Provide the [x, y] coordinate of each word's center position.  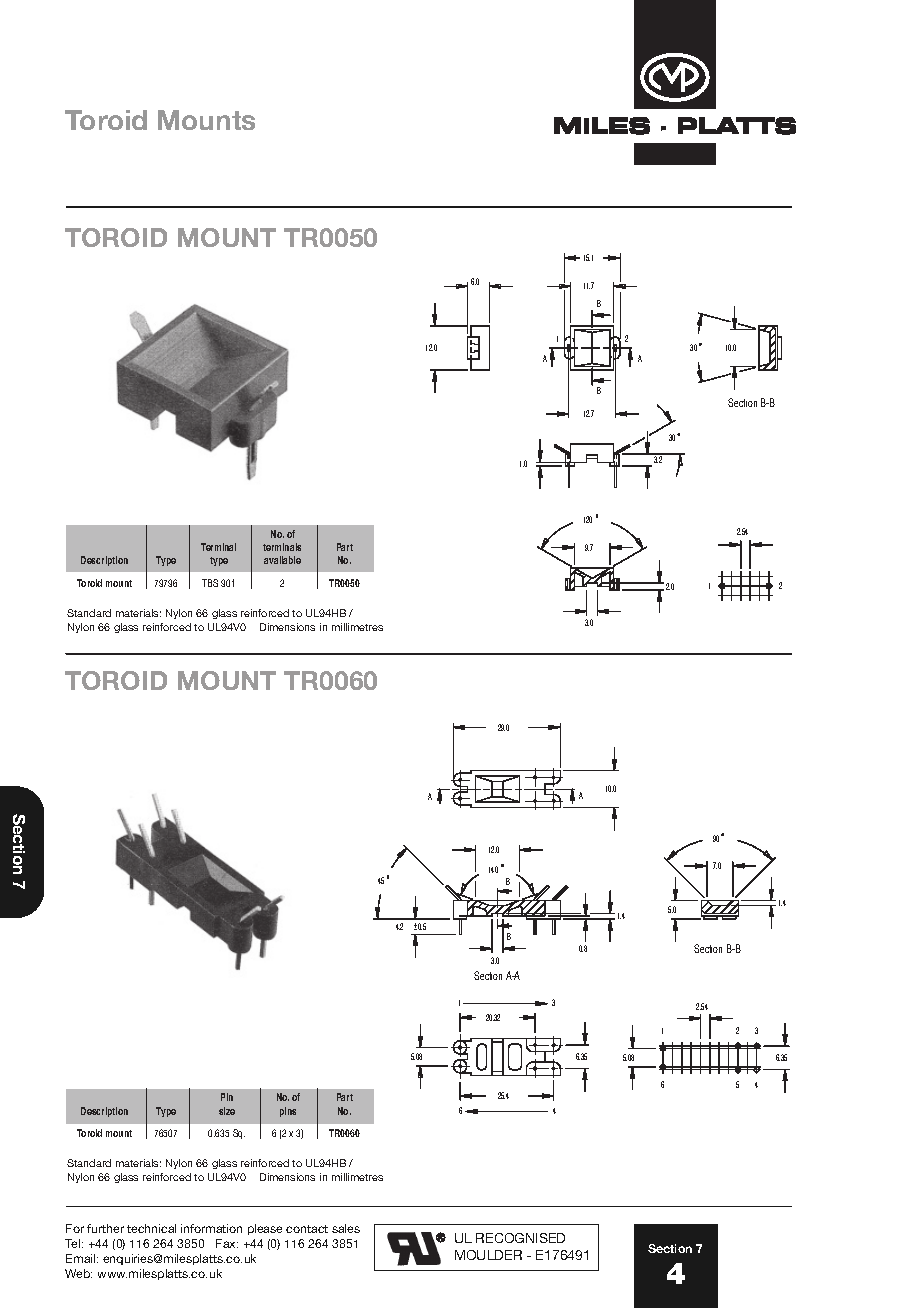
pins [288, 1112]
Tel [74, 1243]
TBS [210, 583]
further [105, 1228]
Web [78, 1273]
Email [82, 1258]
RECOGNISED [520, 1238]
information [211, 1228]
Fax [227, 1243]
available [282, 560]
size [227, 1111]
